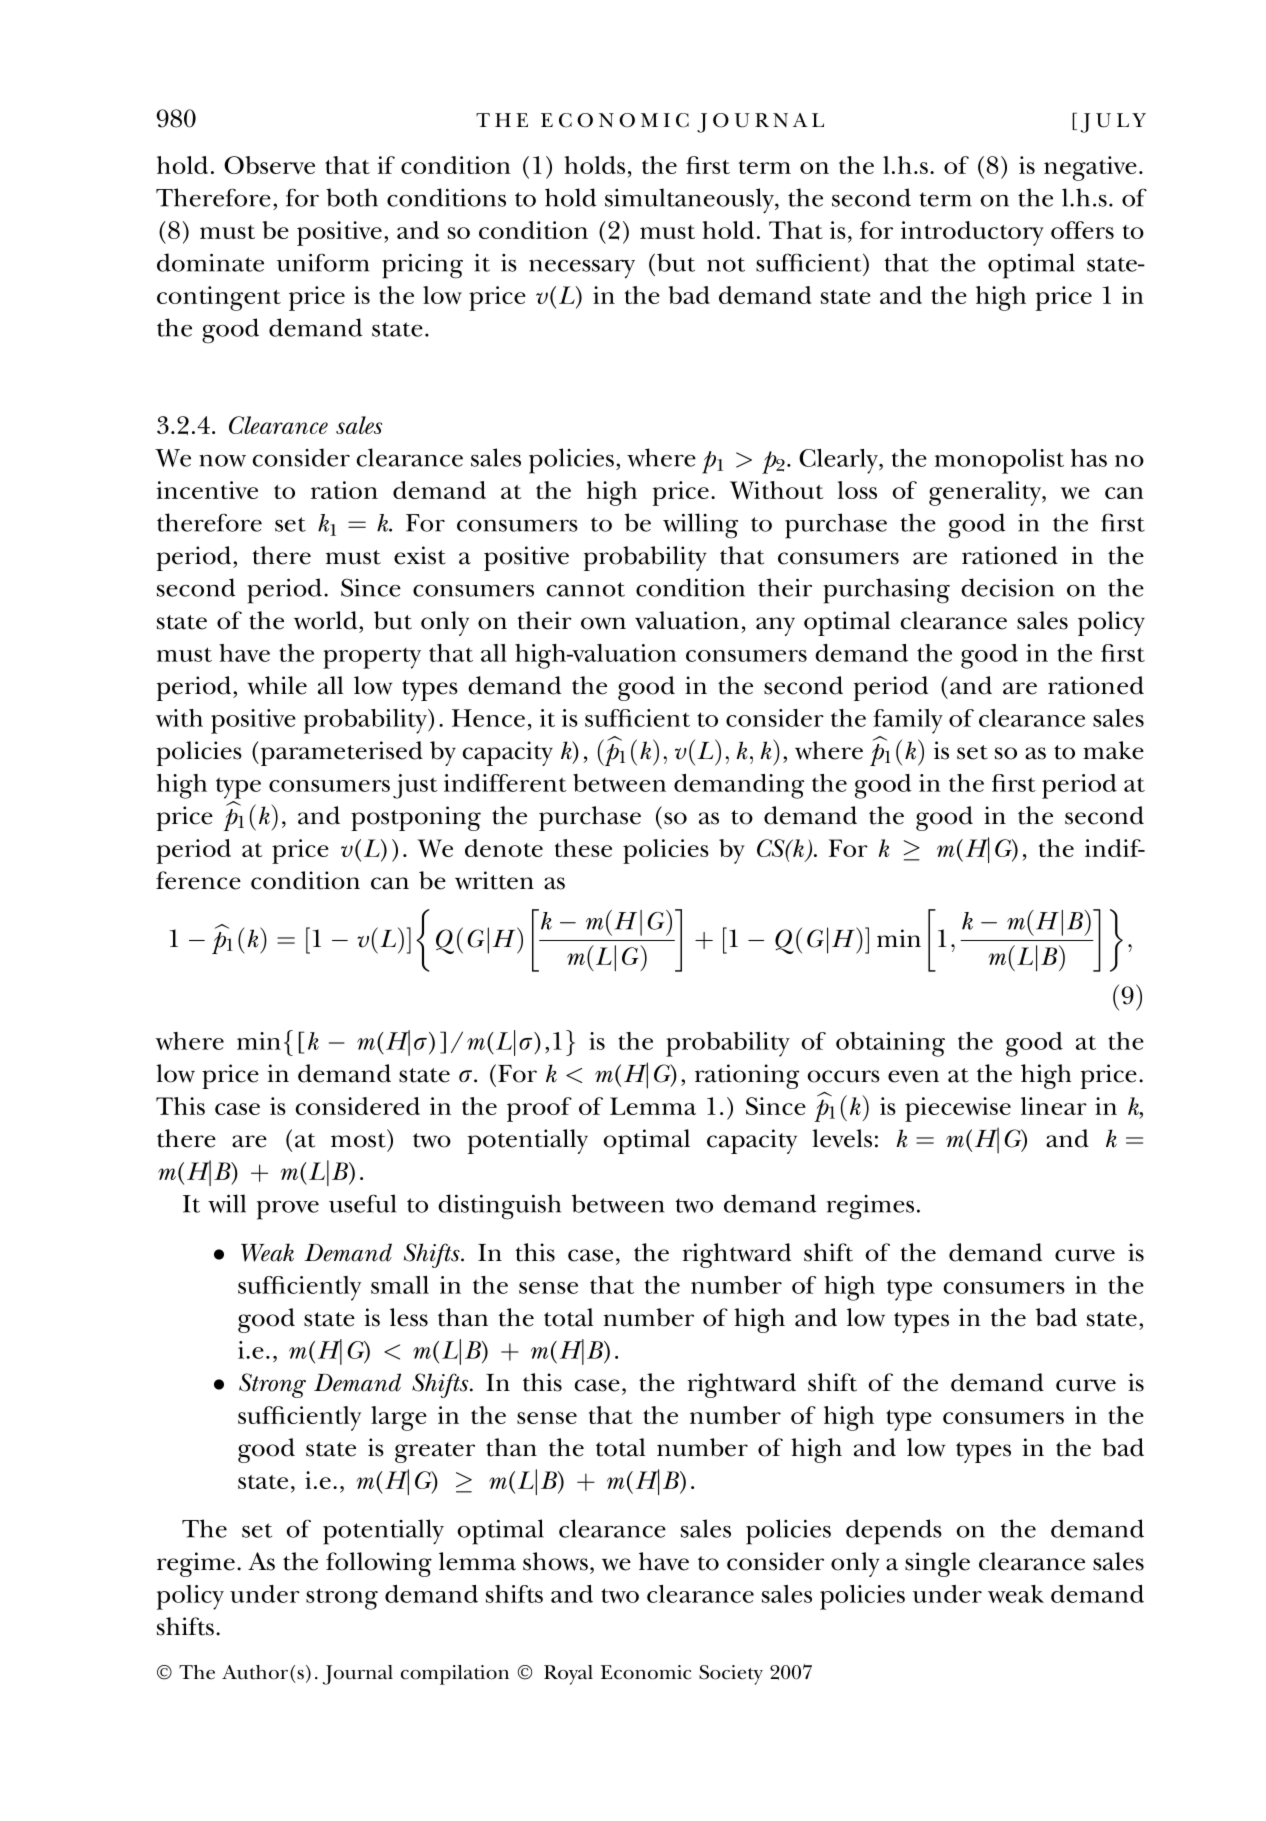 This document has width=1266, height=1821. Describe the element at coordinates (379, 1564) in the document. I see `following` at that location.
